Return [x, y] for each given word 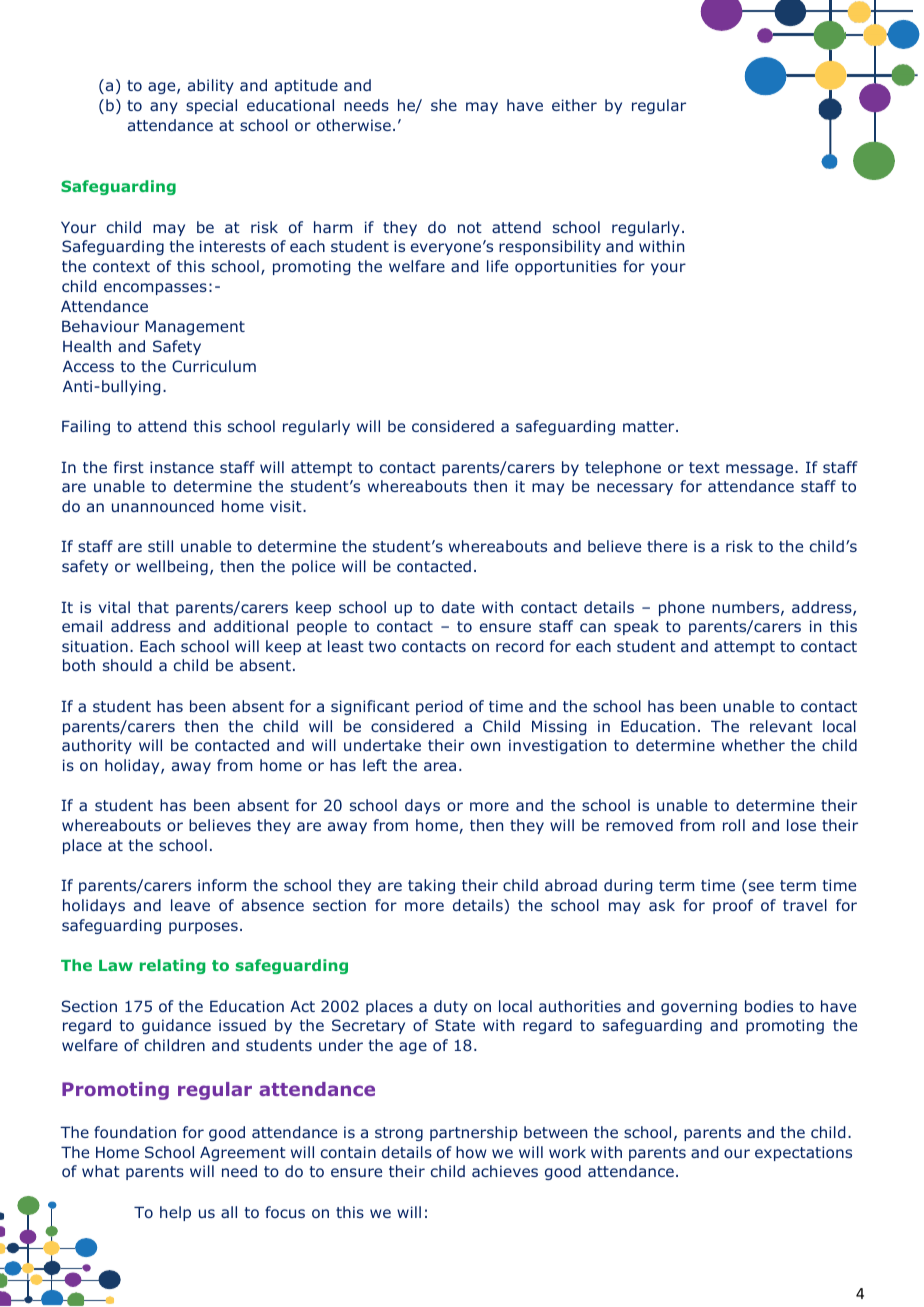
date [458, 607]
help [175, 1213]
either [574, 105]
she [444, 105]
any [164, 108]
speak [636, 627]
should [127, 665]
